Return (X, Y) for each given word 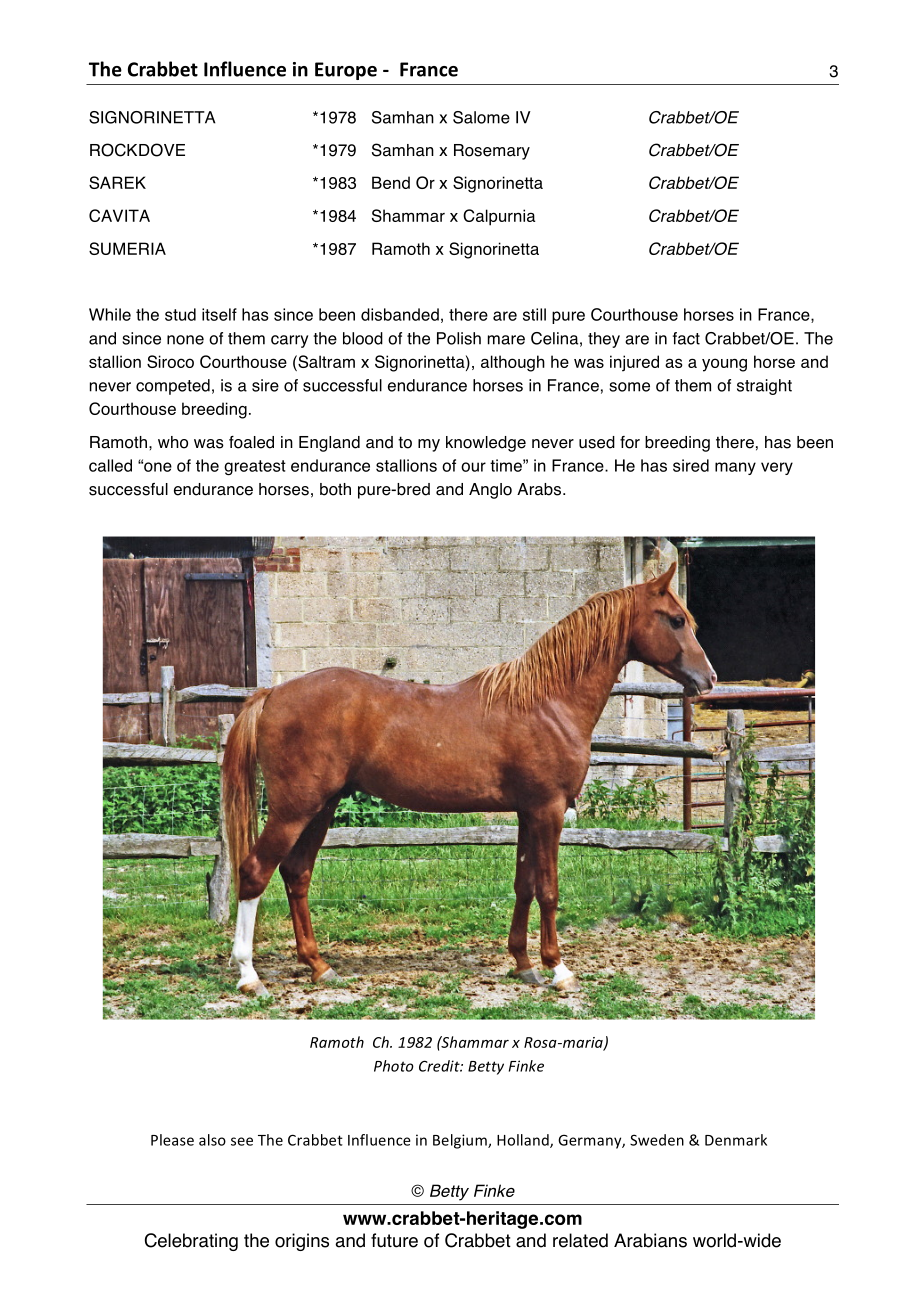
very (777, 468)
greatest (255, 468)
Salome (481, 117)
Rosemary (492, 152)
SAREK (117, 182)
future (394, 1240)
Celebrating (191, 1242)
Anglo (490, 491)
